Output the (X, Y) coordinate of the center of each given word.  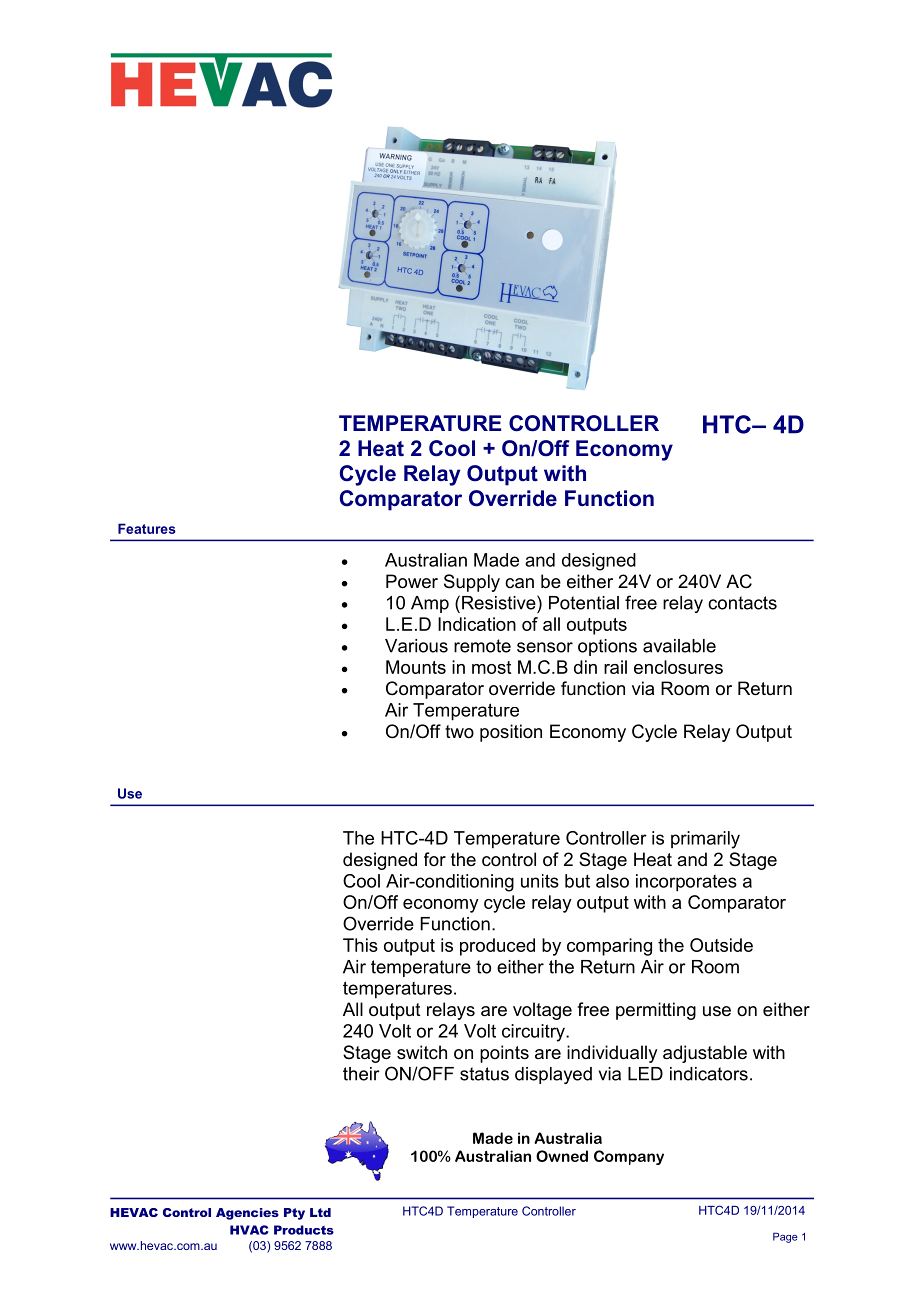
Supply (472, 583)
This (360, 945)
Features (147, 528)
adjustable (705, 1054)
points (504, 1054)
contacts (742, 603)
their (361, 1074)
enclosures (678, 667)
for (435, 859)
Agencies (247, 1214)
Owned (562, 1156)
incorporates (686, 883)
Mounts (416, 667)
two (459, 731)
